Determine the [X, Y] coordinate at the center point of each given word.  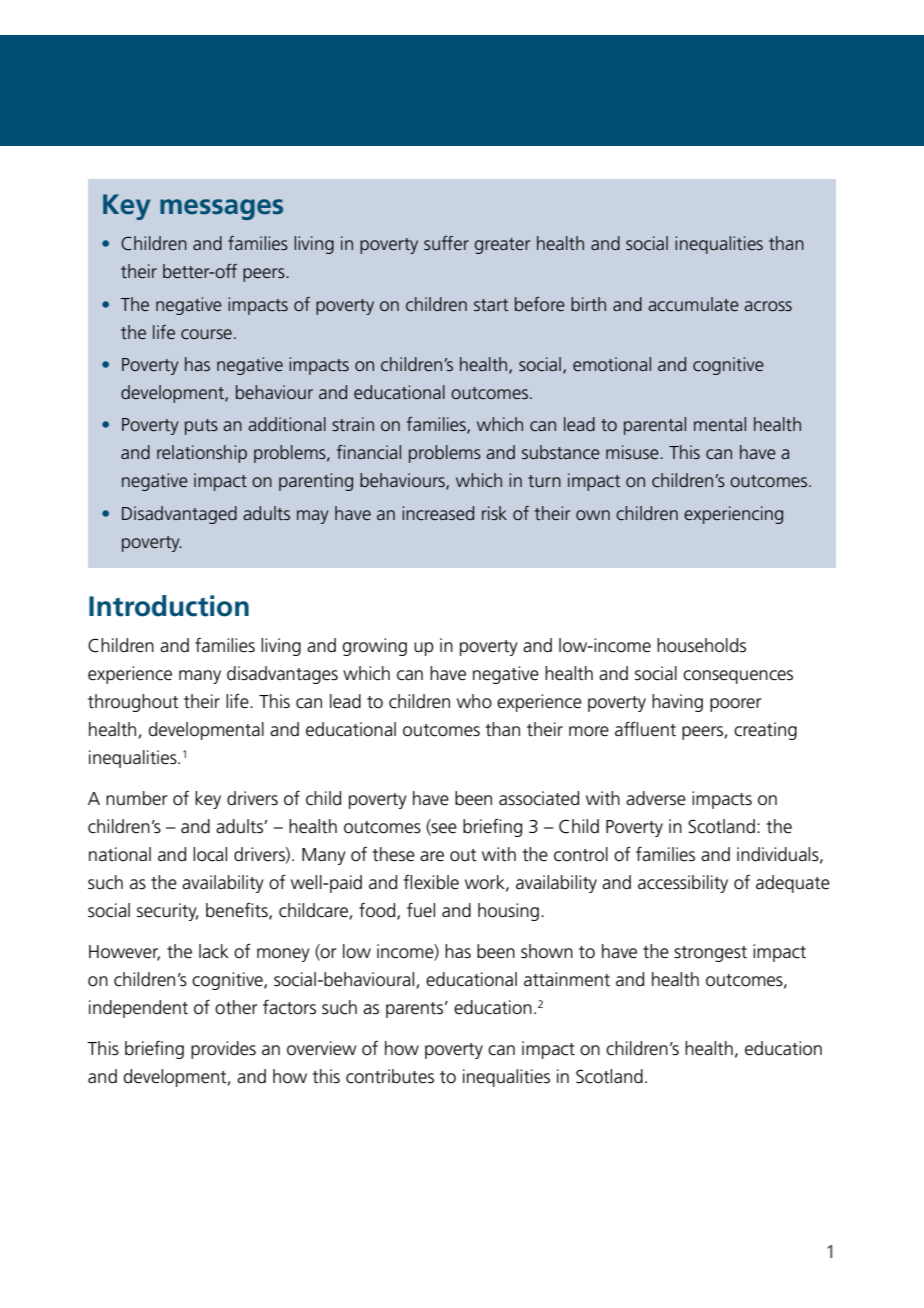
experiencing [733, 515]
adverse [656, 798]
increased [438, 513]
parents [416, 1010]
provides [223, 1050]
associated [539, 798]
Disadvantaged [179, 515]
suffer [446, 243]
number [137, 798]
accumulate [693, 304]
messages [221, 209]
